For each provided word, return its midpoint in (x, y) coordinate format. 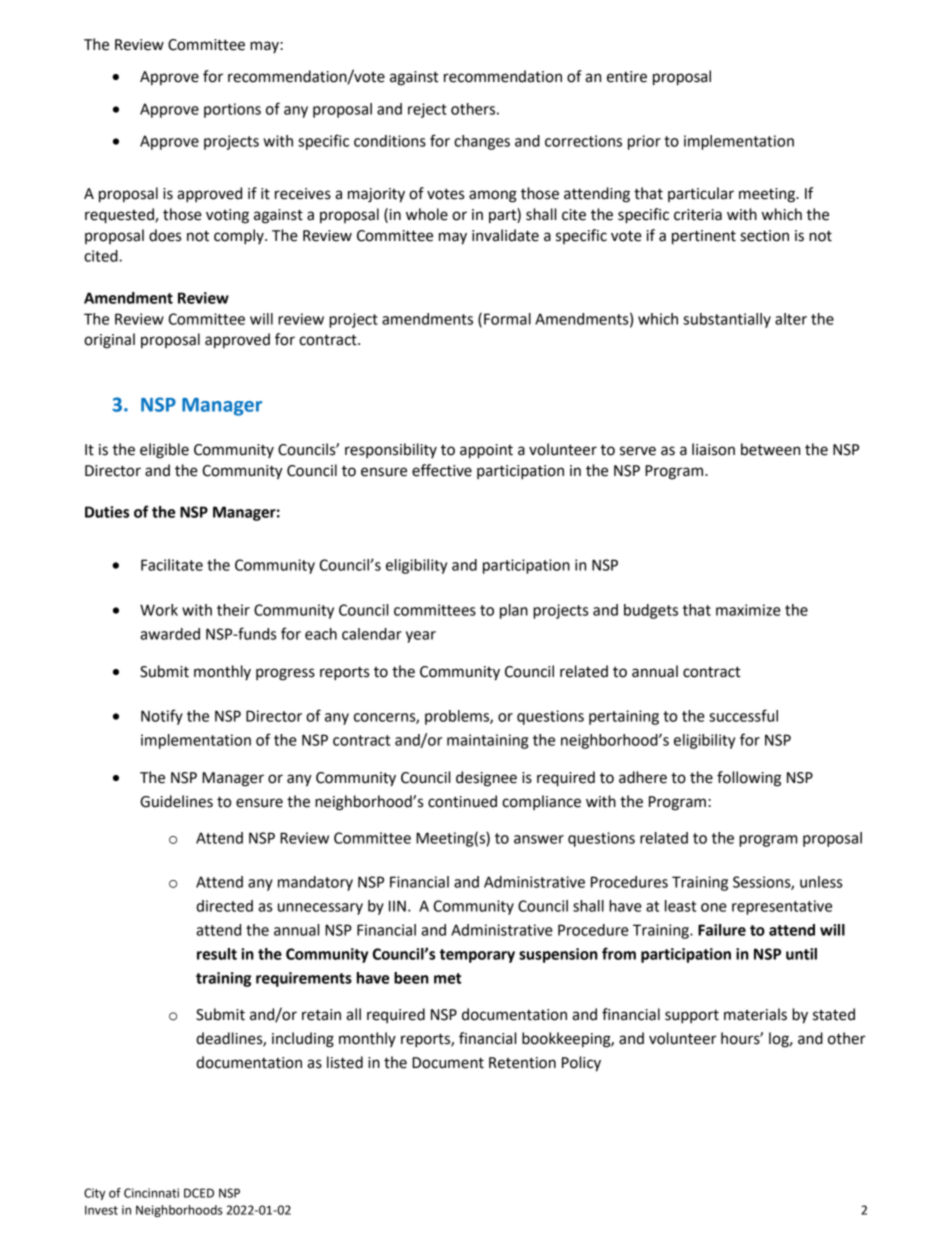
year (421, 637)
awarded (170, 634)
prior (644, 142)
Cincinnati (151, 1193)
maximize (748, 610)
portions (232, 110)
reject (427, 110)
